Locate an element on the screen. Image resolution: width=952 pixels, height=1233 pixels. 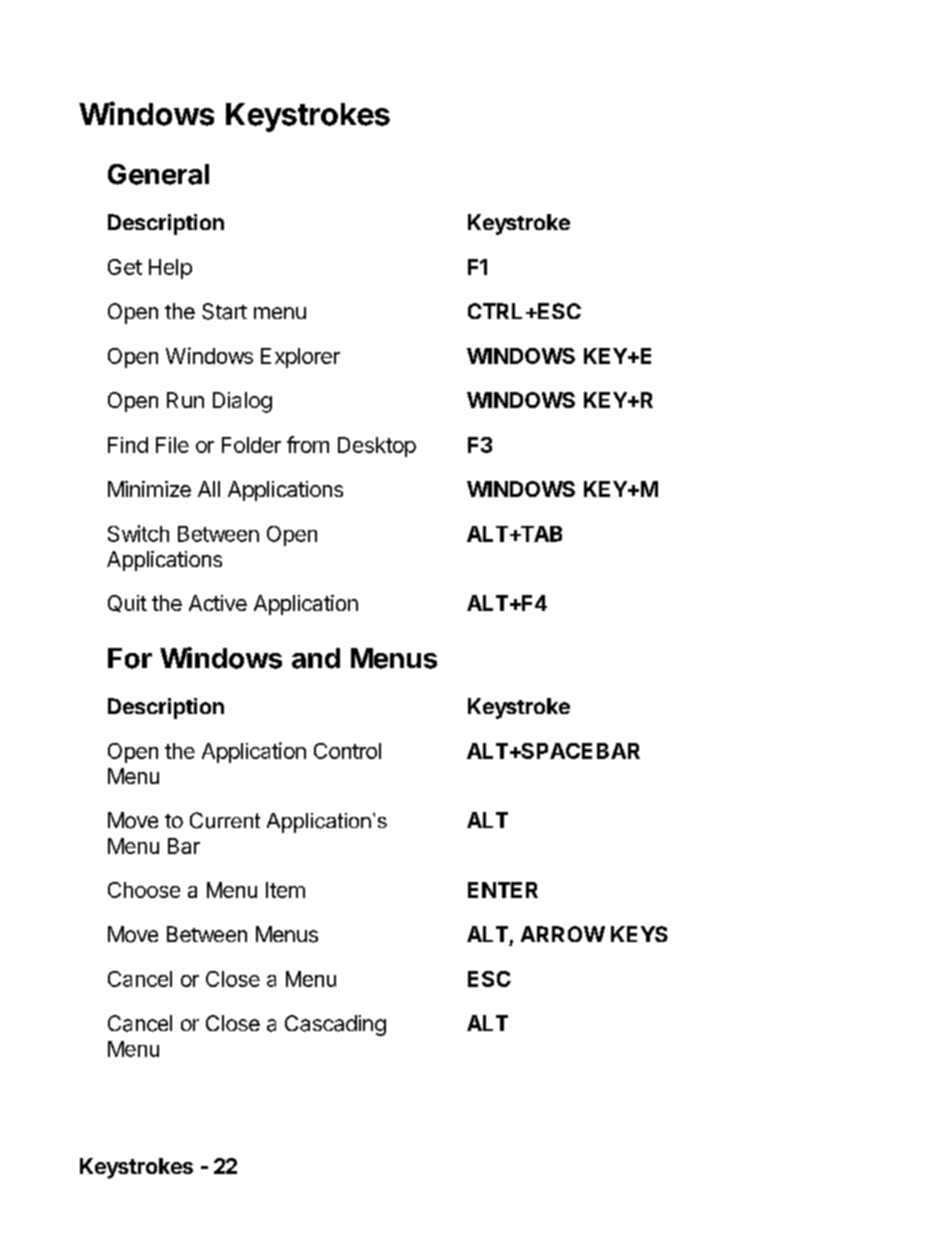
General is located at coordinates (158, 174).
